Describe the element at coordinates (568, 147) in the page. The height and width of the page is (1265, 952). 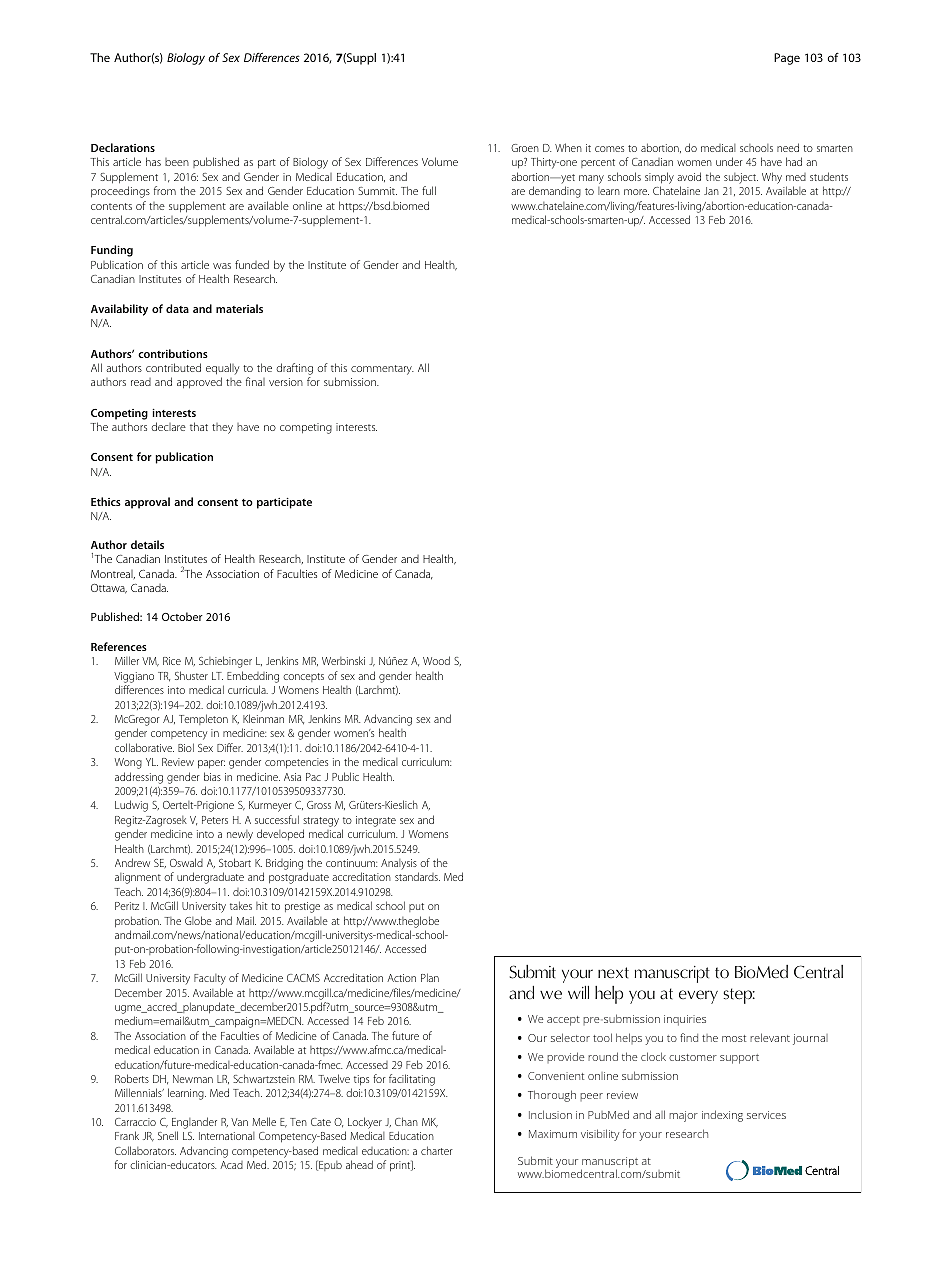
I see `When` at that location.
